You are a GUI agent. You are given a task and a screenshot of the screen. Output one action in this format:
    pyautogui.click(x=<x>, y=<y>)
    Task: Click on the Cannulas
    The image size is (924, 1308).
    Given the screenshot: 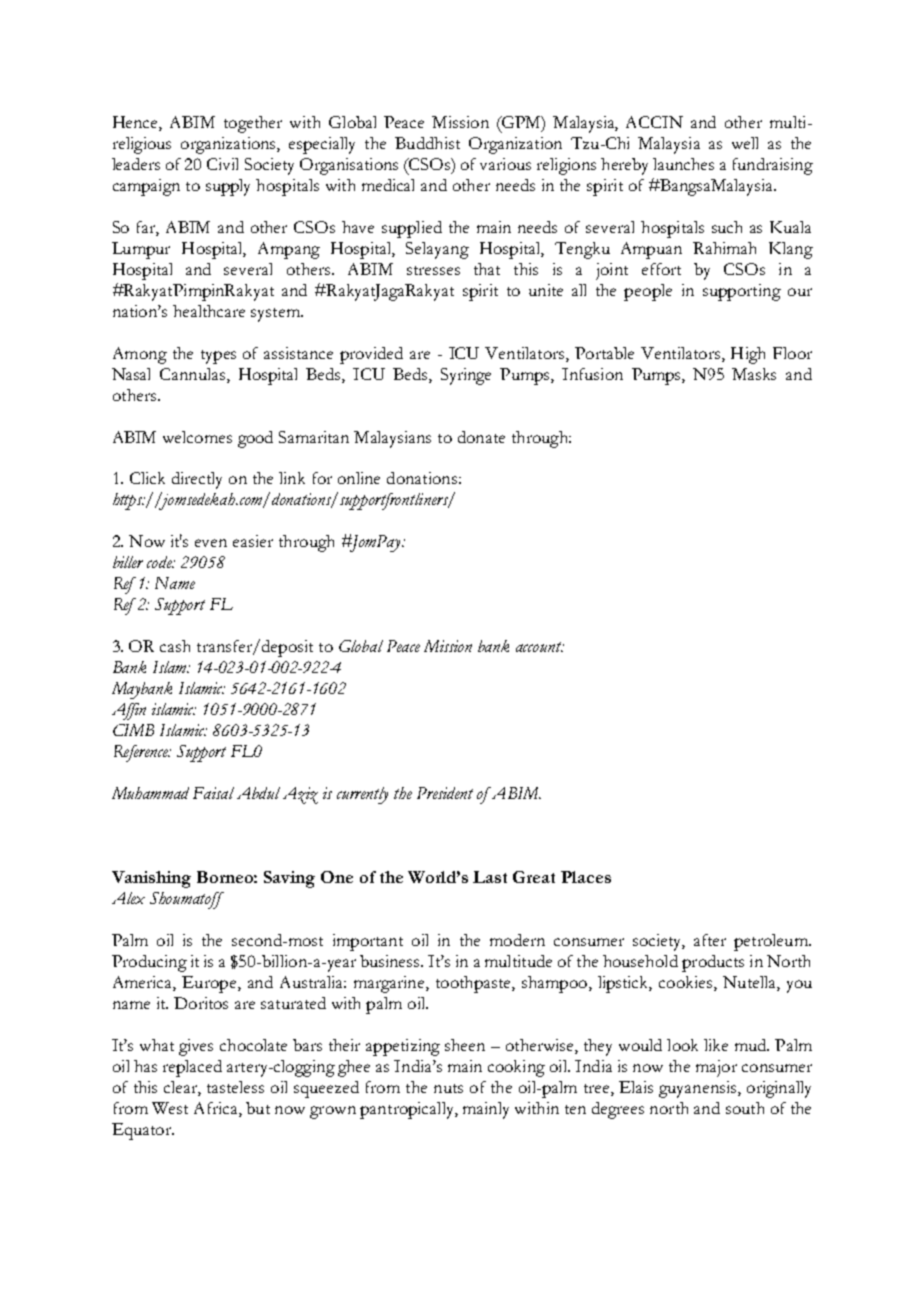 What is the action you would take?
    pyautogui.click(x=194, y=374)
